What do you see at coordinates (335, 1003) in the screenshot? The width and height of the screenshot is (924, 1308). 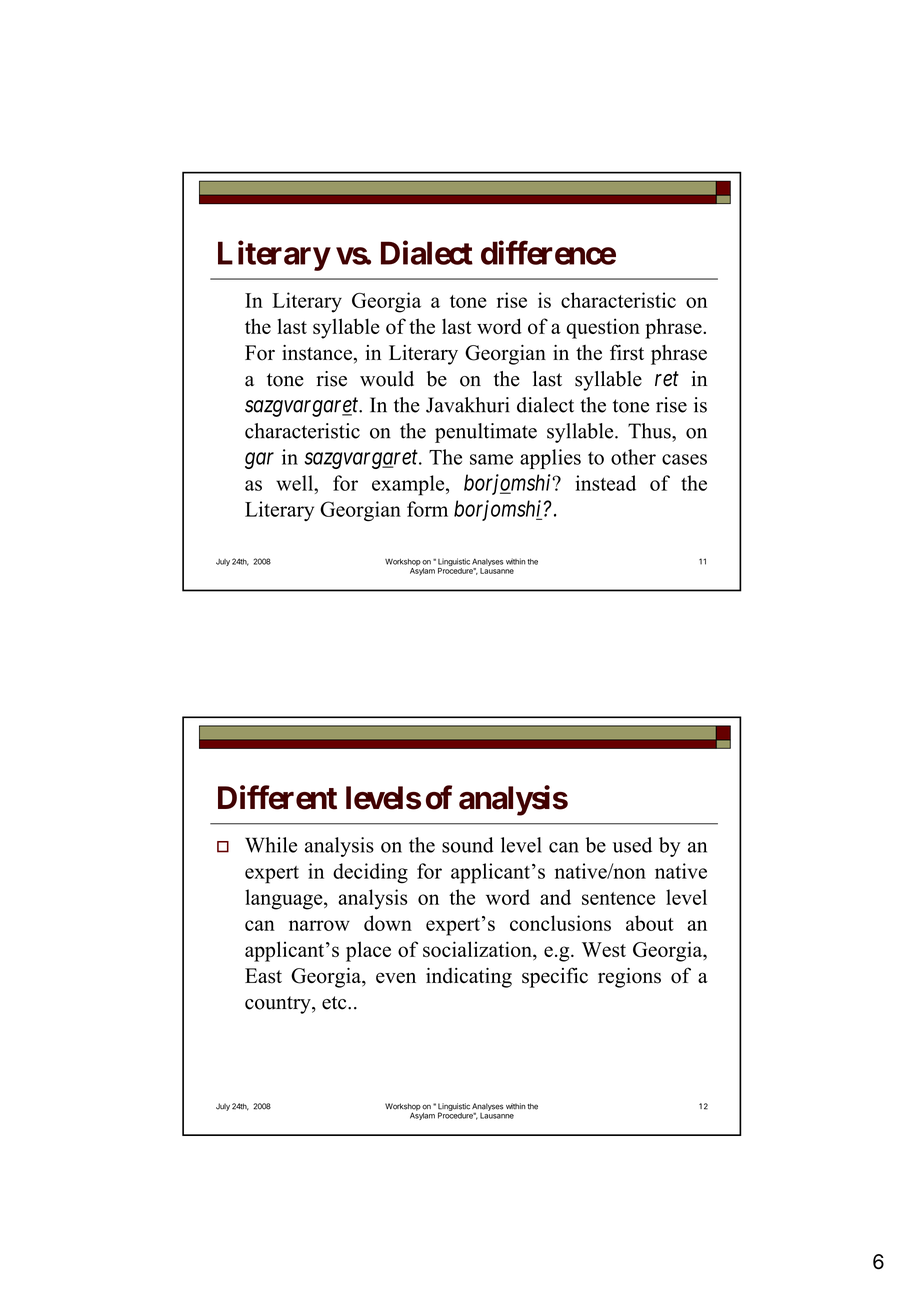 I see `etc` at bounding box center [335, 1003].
